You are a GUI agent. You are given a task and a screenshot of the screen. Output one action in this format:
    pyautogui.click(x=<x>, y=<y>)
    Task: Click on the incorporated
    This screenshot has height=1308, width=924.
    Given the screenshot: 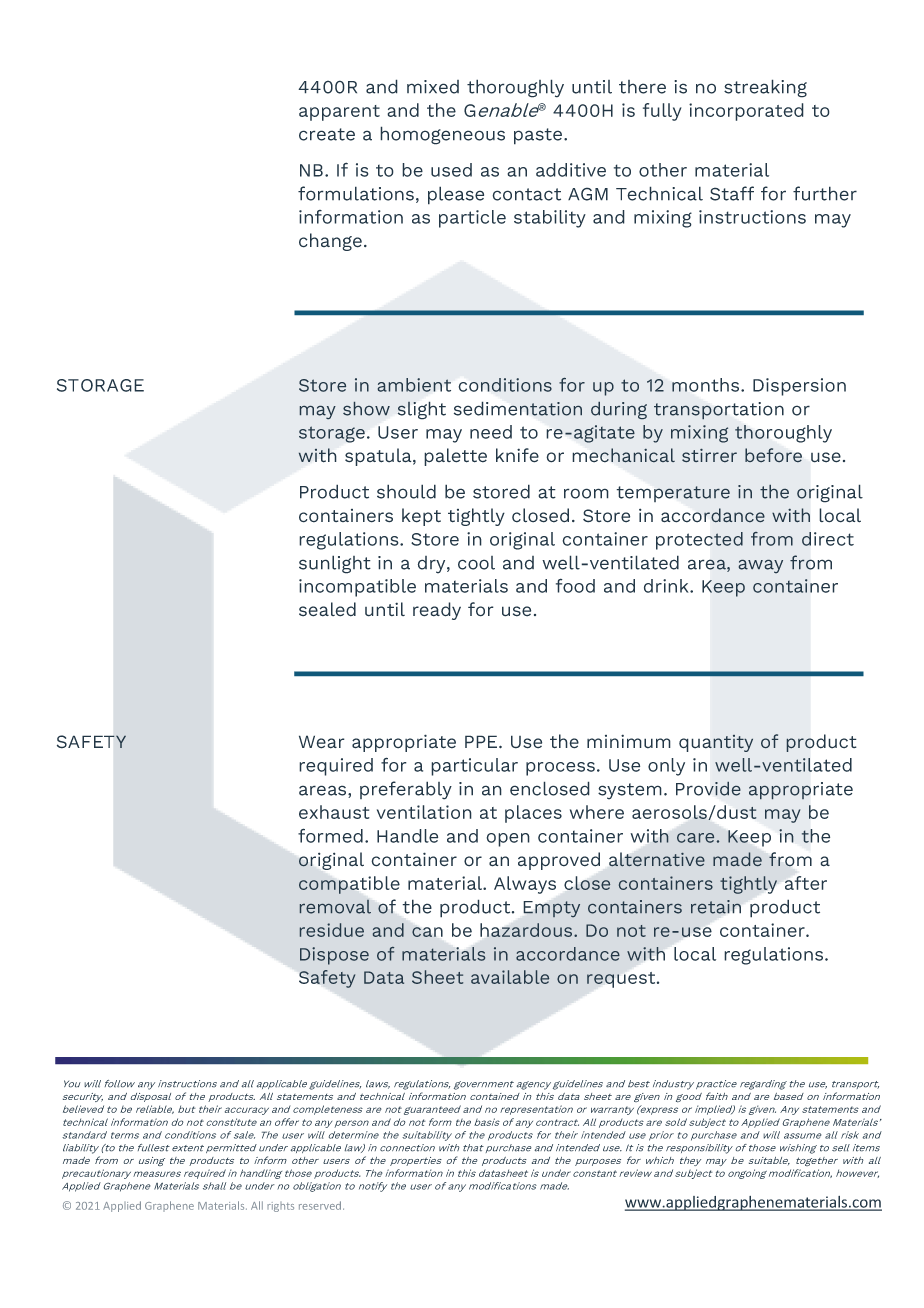 What is the action you would take?
    pyautogui.click(x=746, y=112)
